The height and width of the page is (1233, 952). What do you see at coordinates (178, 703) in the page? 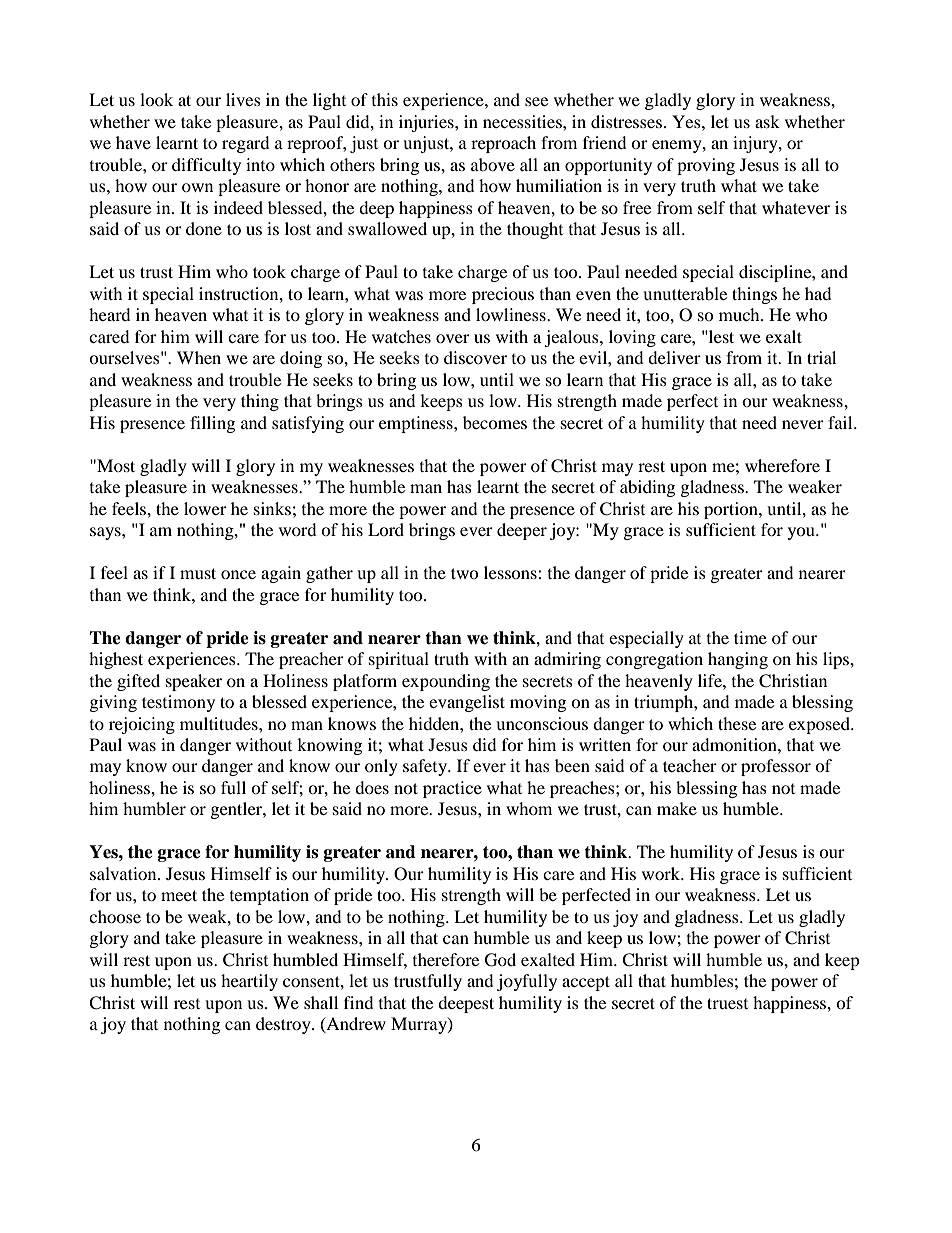
I see `testimony` at bounding box center [178, 703].
